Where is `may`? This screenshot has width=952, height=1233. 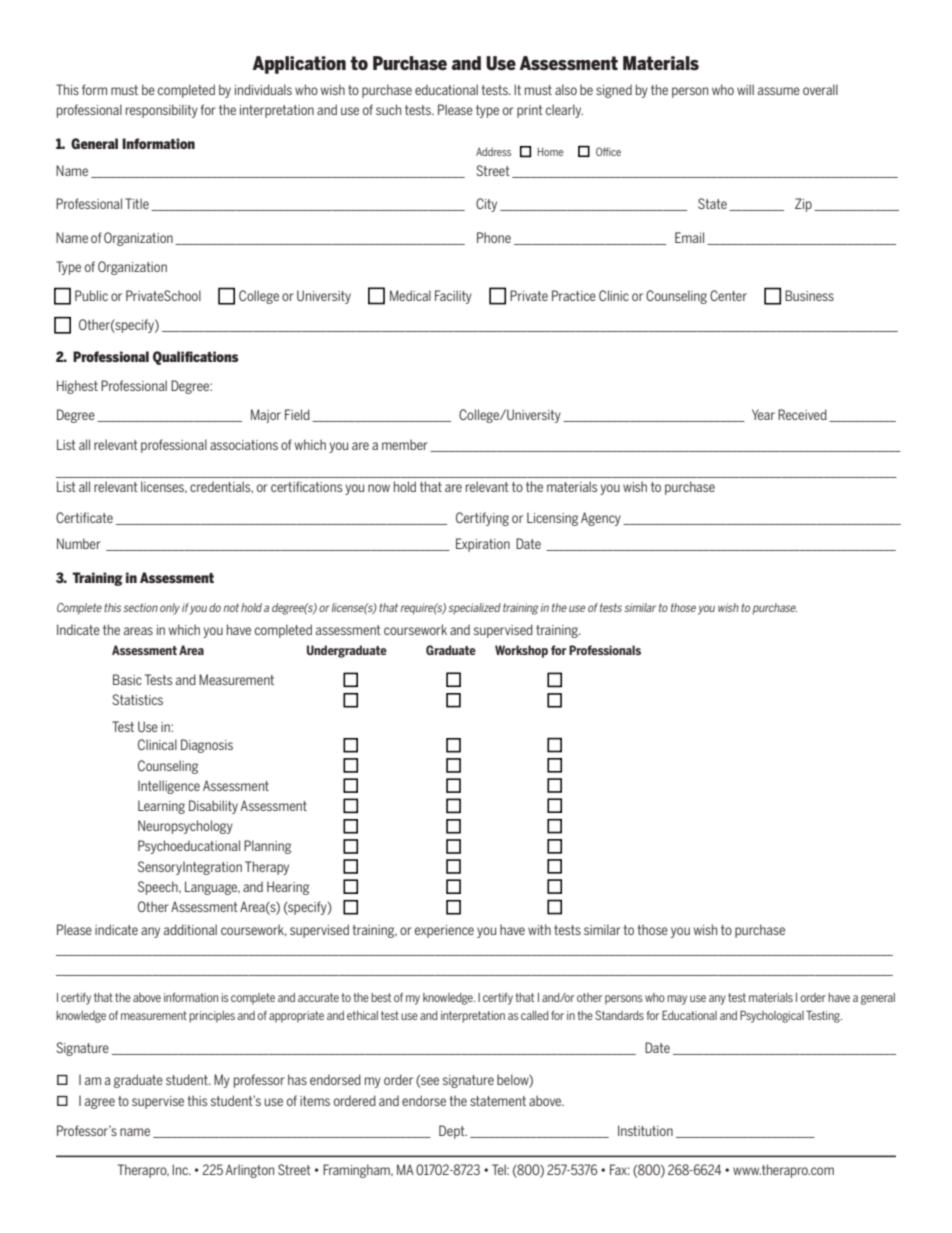
may is located at coordinates (677, 1000).
